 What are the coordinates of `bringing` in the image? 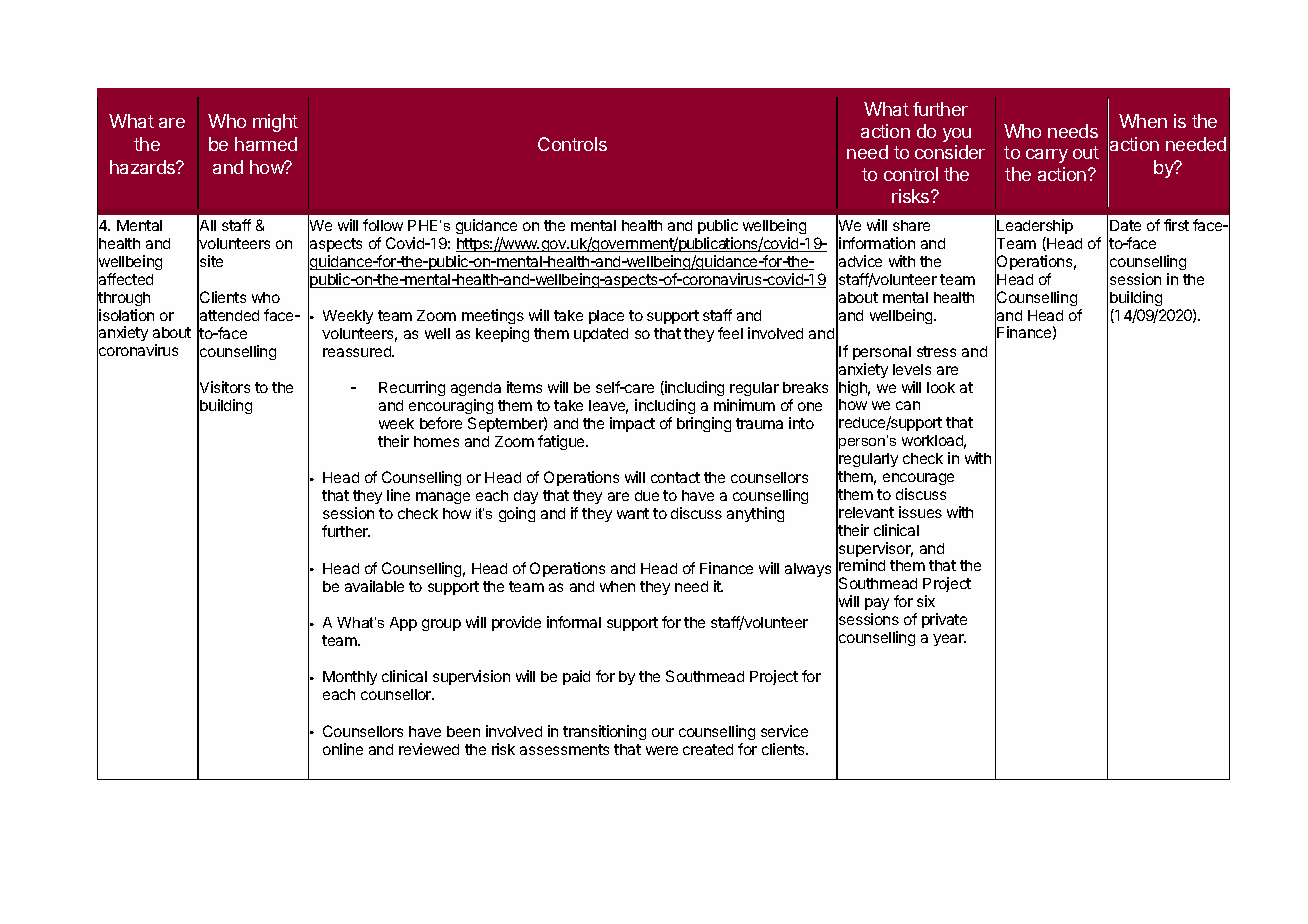 It's located at (704, 424).
